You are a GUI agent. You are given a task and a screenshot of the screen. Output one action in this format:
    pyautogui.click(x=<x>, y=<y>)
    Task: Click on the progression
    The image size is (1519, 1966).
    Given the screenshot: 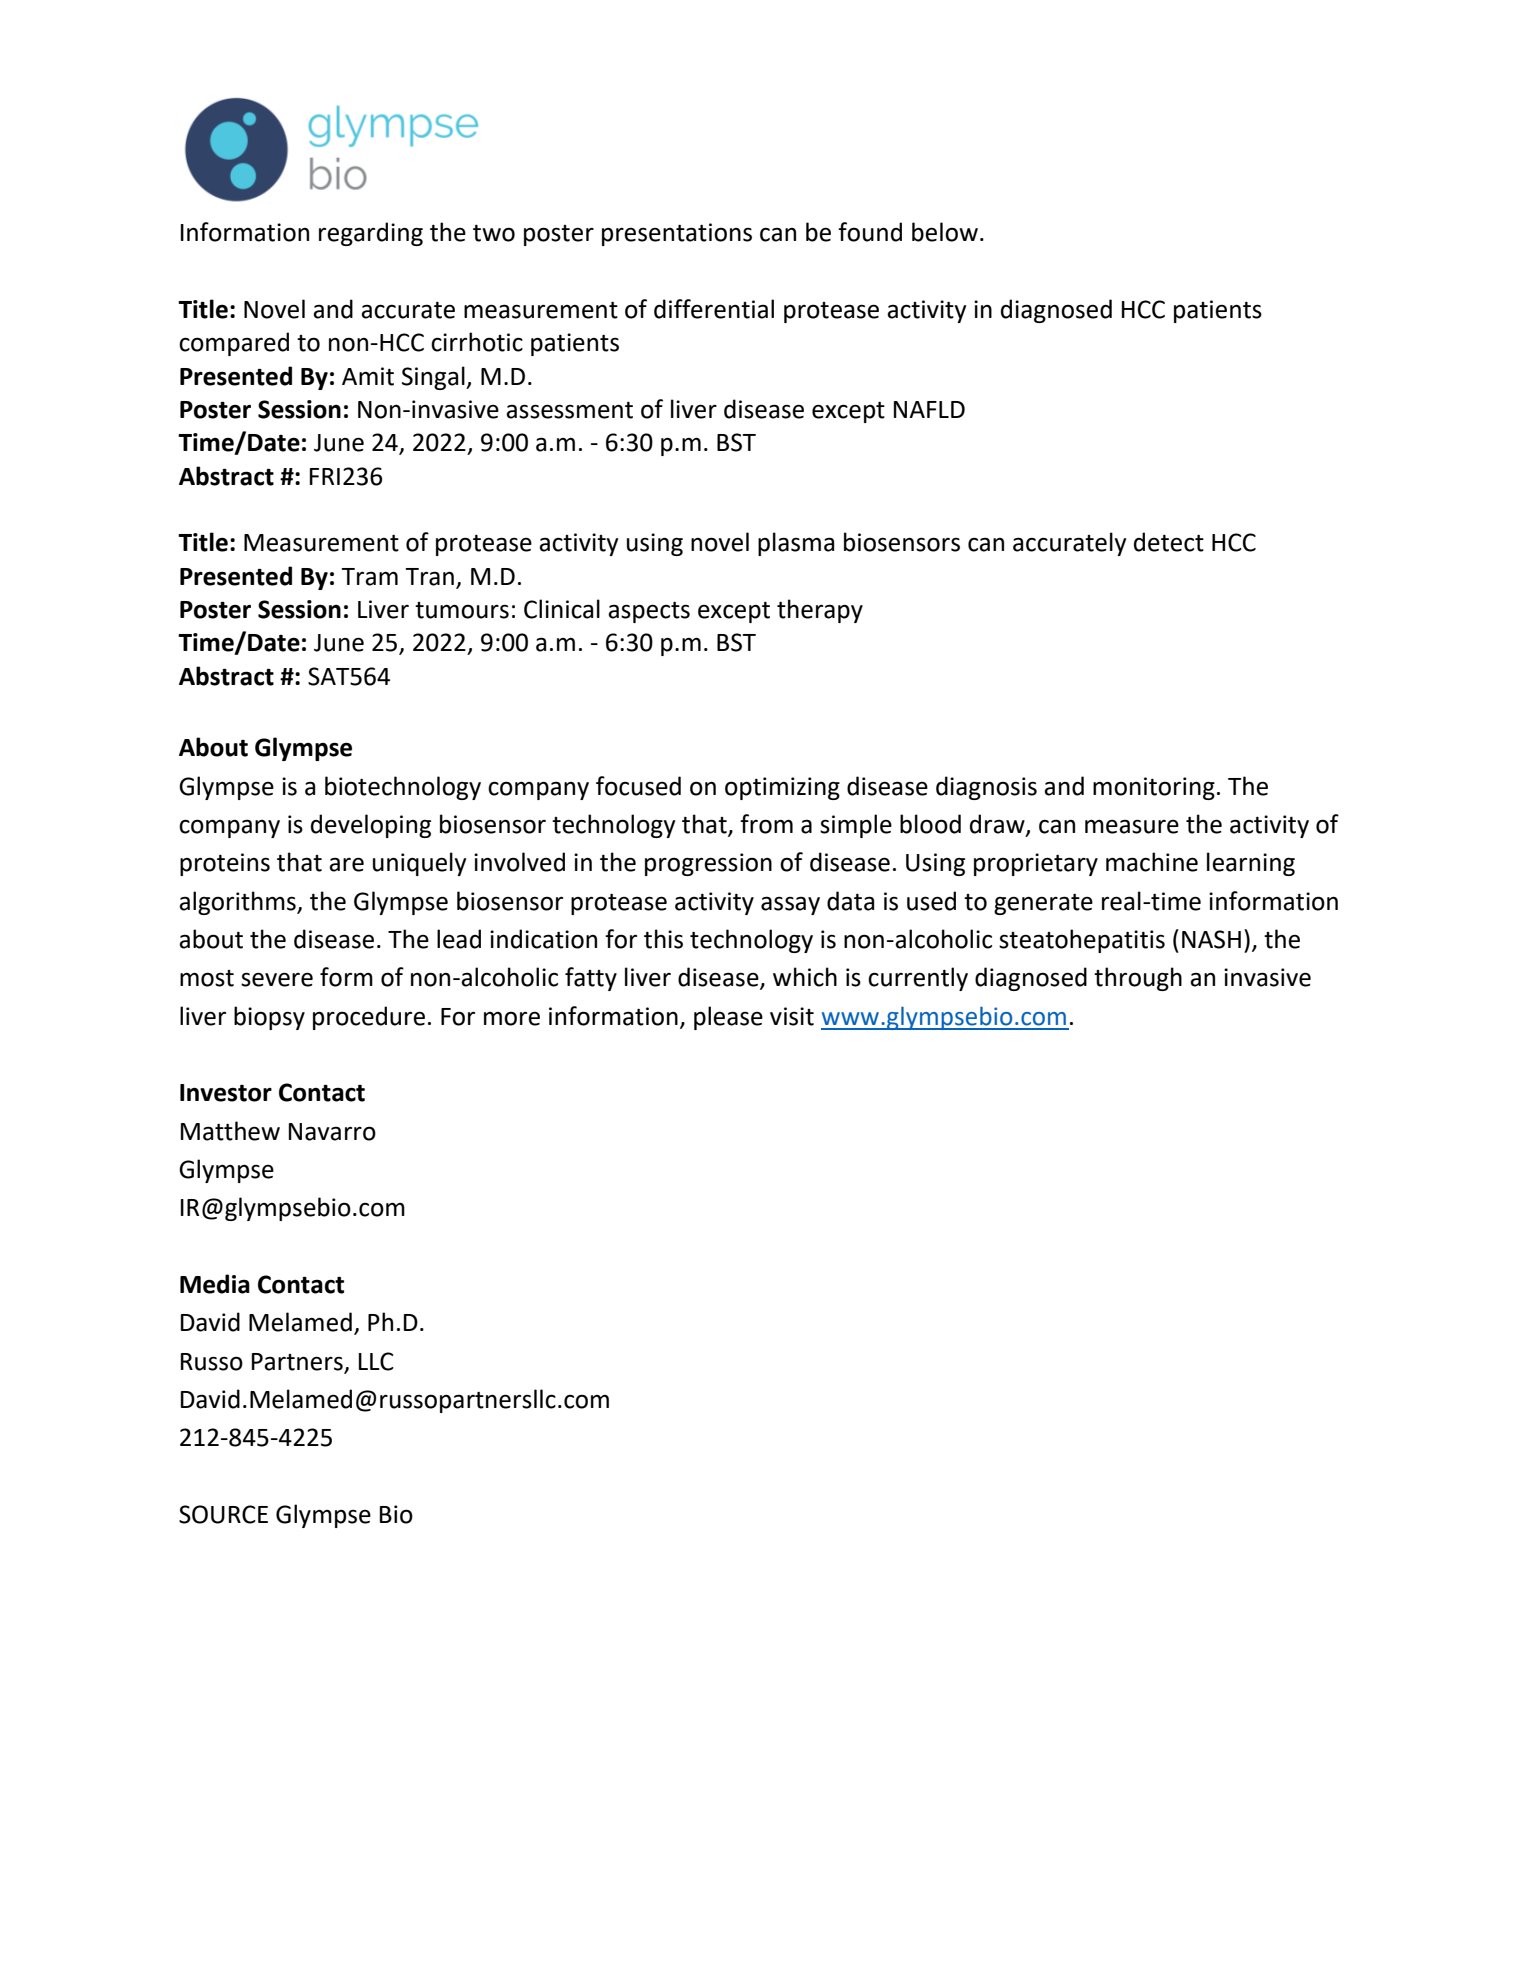 What is the action you would take?
    pyautogui.click(x=708, y=864)
